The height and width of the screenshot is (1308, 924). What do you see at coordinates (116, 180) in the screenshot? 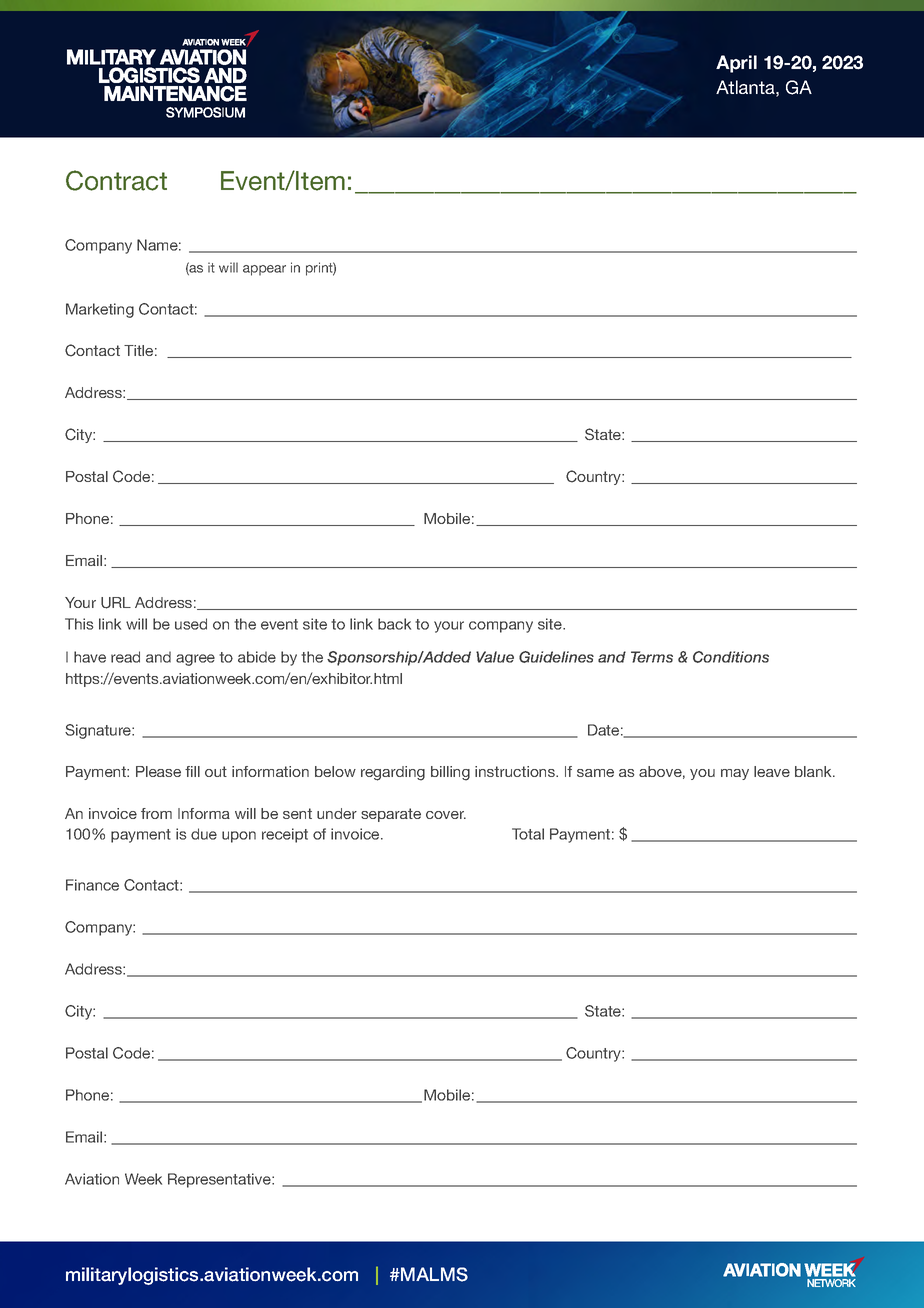
I see `Contract` at bounding box center [116, 180].
